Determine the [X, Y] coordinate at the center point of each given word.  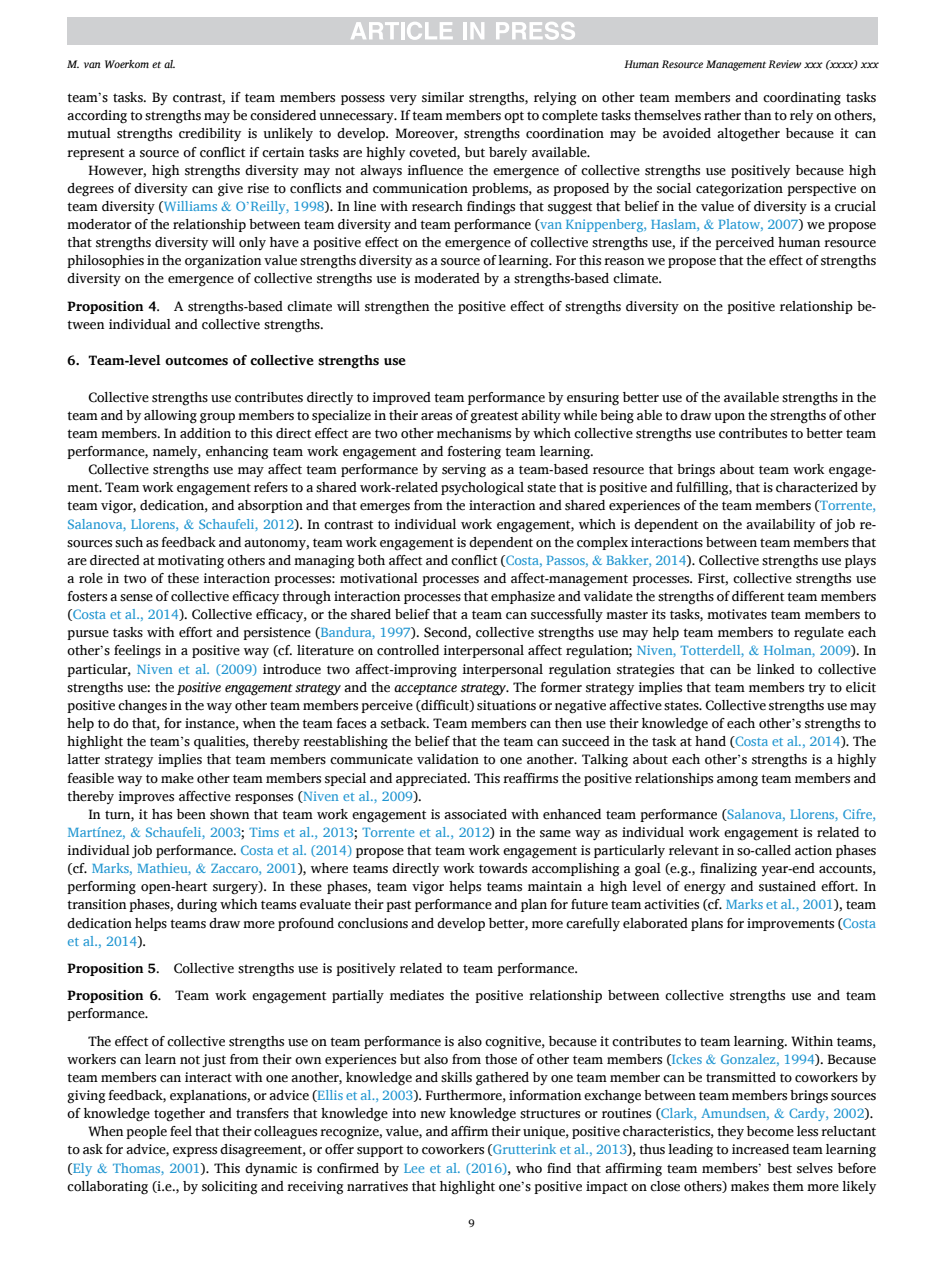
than [758, 115]
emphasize [523, 597]
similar [443, 97]
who [529, 1168]
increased [760, 1149]
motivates [737, 614]
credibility [210, 134]
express [195, 1152]
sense [136, 598]
